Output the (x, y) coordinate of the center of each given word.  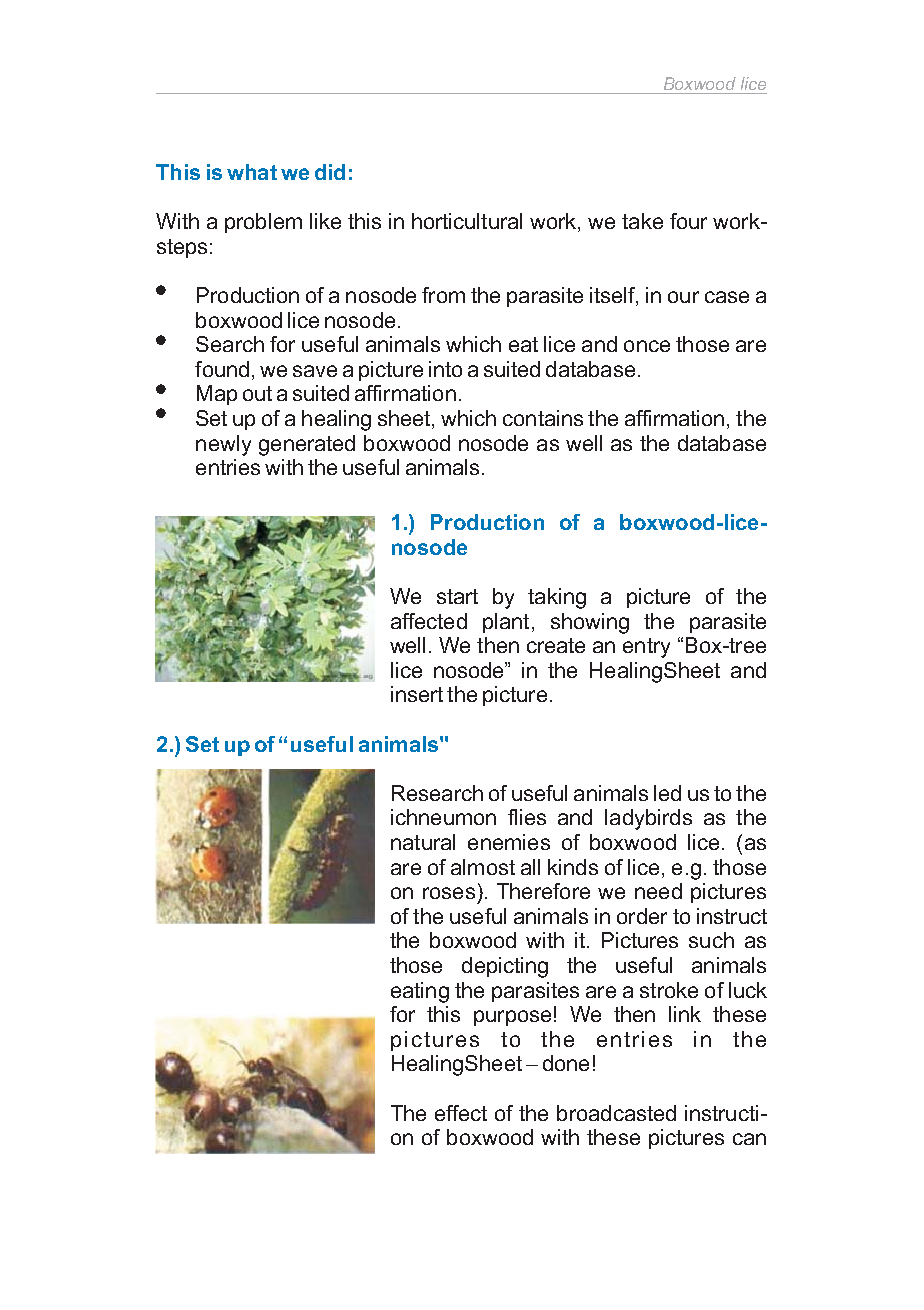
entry (646, 648)
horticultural (467, 221)
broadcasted (616, 1113)
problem (263, 223)
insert (417, 694)
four (688, 221)
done (566, 1063)
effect (461, 1113)
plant (506, 623)
